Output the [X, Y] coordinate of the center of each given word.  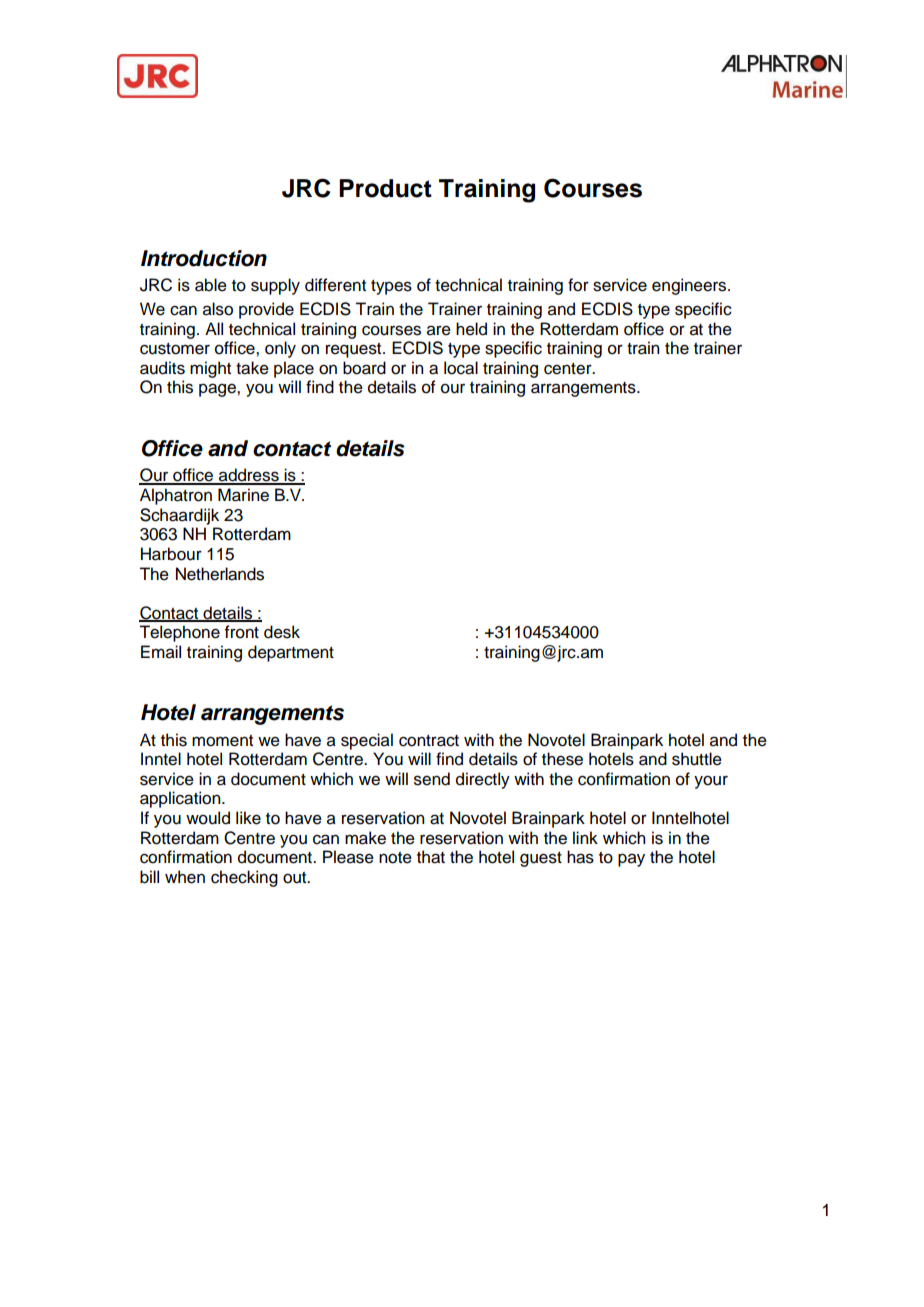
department [291, 653]
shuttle [697, 759]
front [242, 632]
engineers [690, 286]
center [569, 369]
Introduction [204, 258]
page [218, 390]
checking [244, 878]
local [461, 368]
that [431, 857]
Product [385, 188]
